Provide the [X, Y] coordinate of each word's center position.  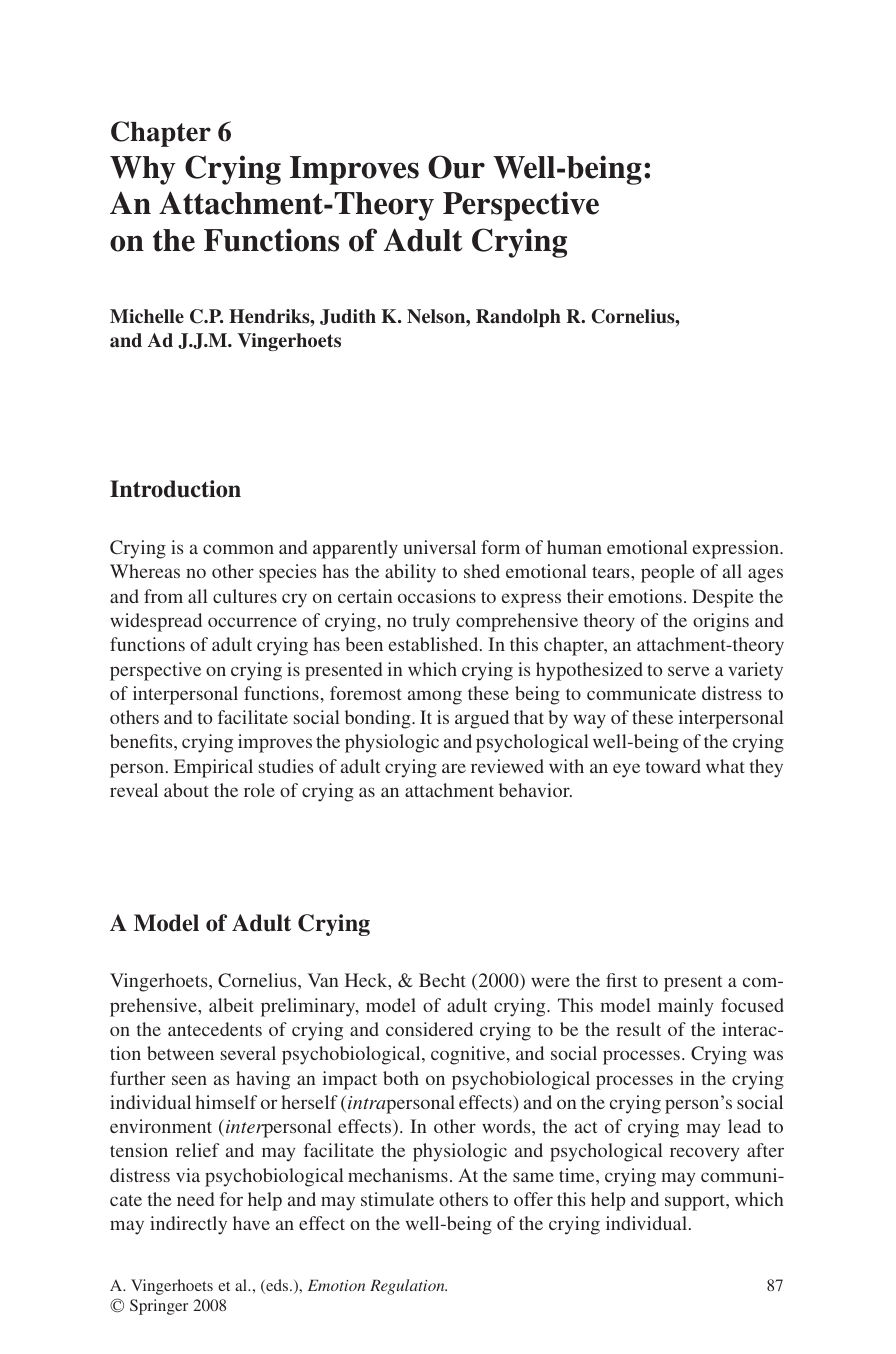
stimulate [397, 1199]
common [238, 549]
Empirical [213, 768]
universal [439, 547]
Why [143, 170]
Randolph [518, 318]
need [195, 1199]
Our [456, 167]
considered [429, 1029]
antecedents [215, 1029]
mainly [685, 1007]
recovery [704, 1154]
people [668, 573]
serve [689, 671]
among [435, 697]
